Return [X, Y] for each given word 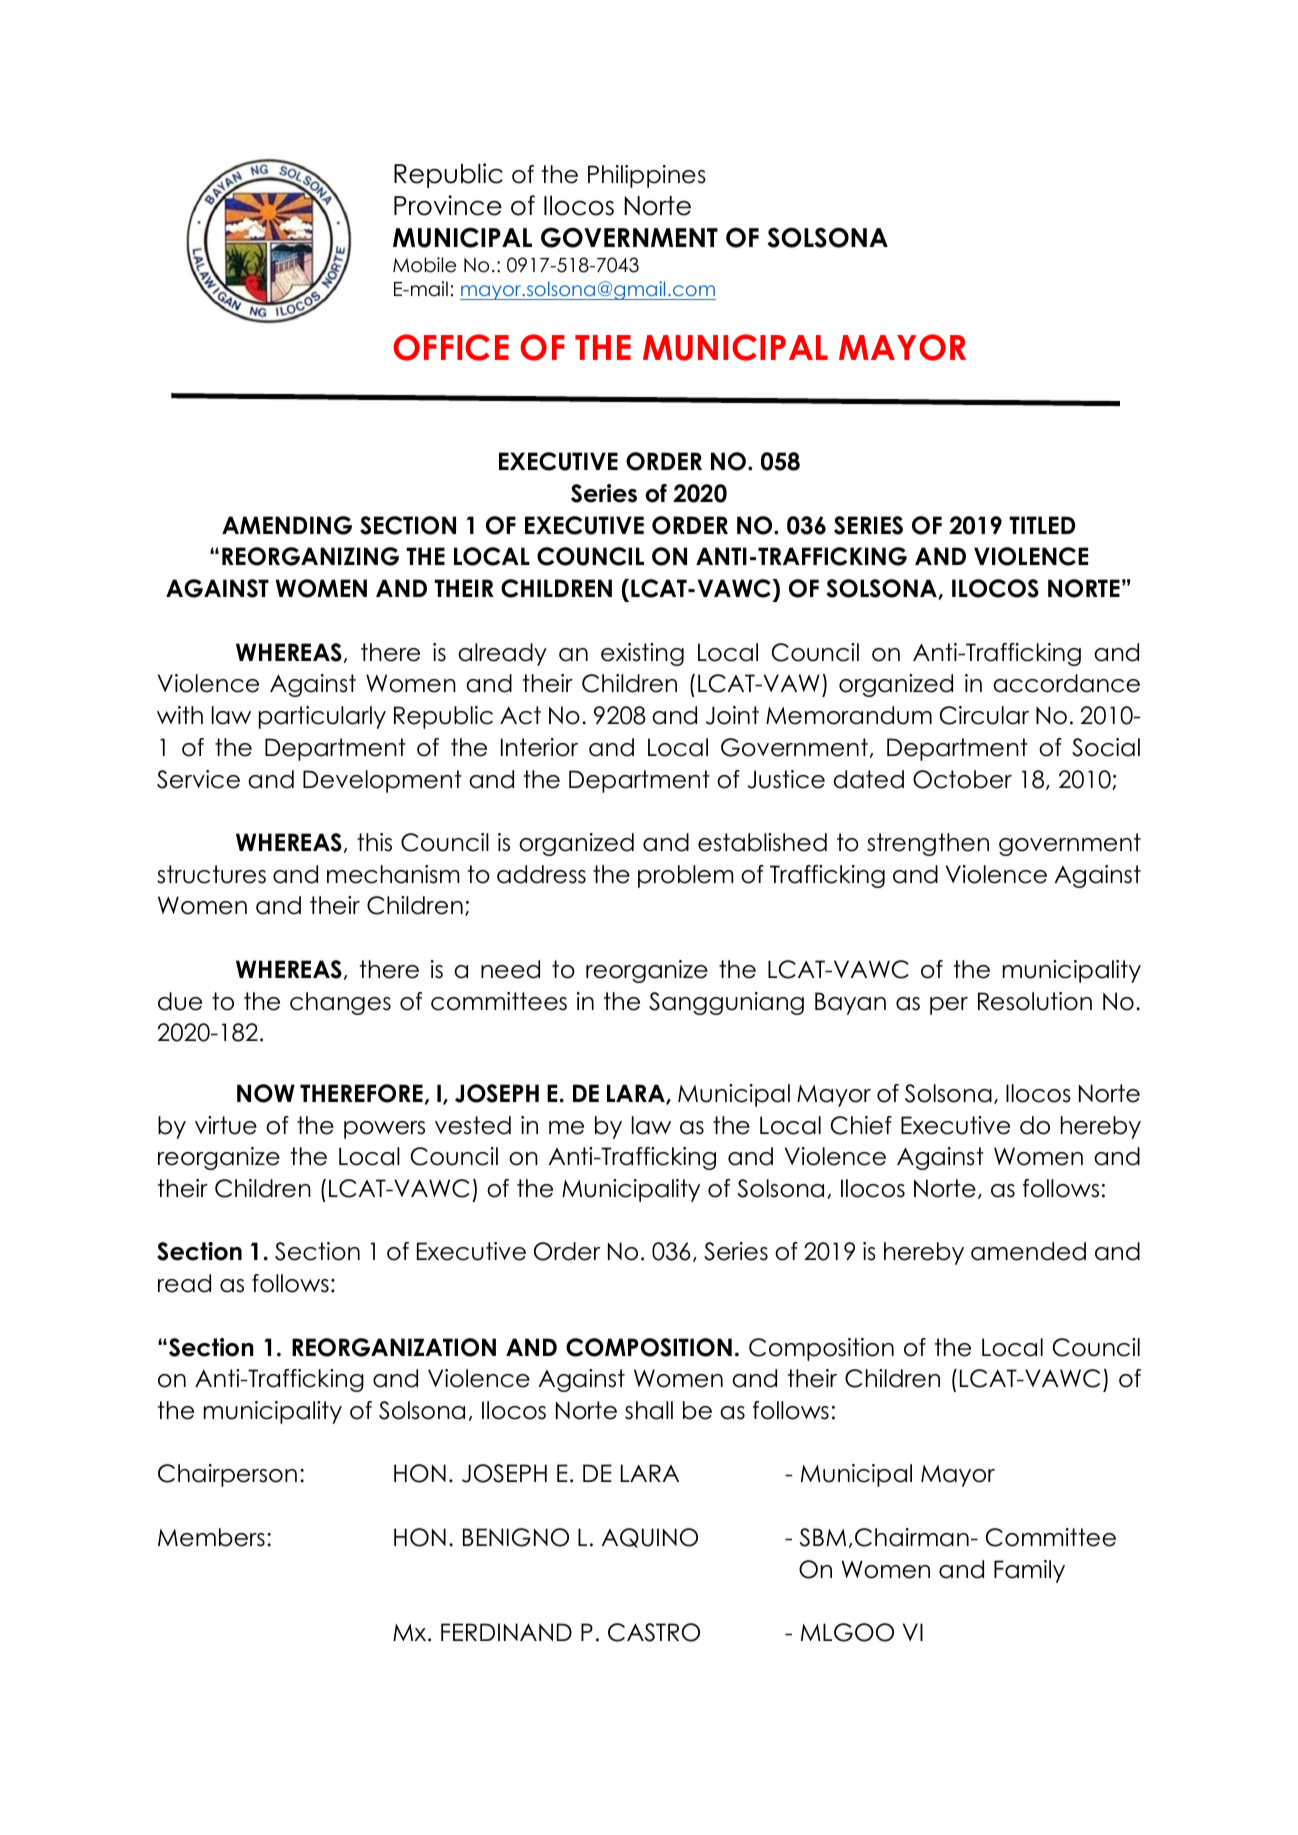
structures [211, 874]
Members [211, 1537]
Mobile [424, 265]
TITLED [1042, 525]
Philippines [647, 176]
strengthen [928, 844]
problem [686, 876]
